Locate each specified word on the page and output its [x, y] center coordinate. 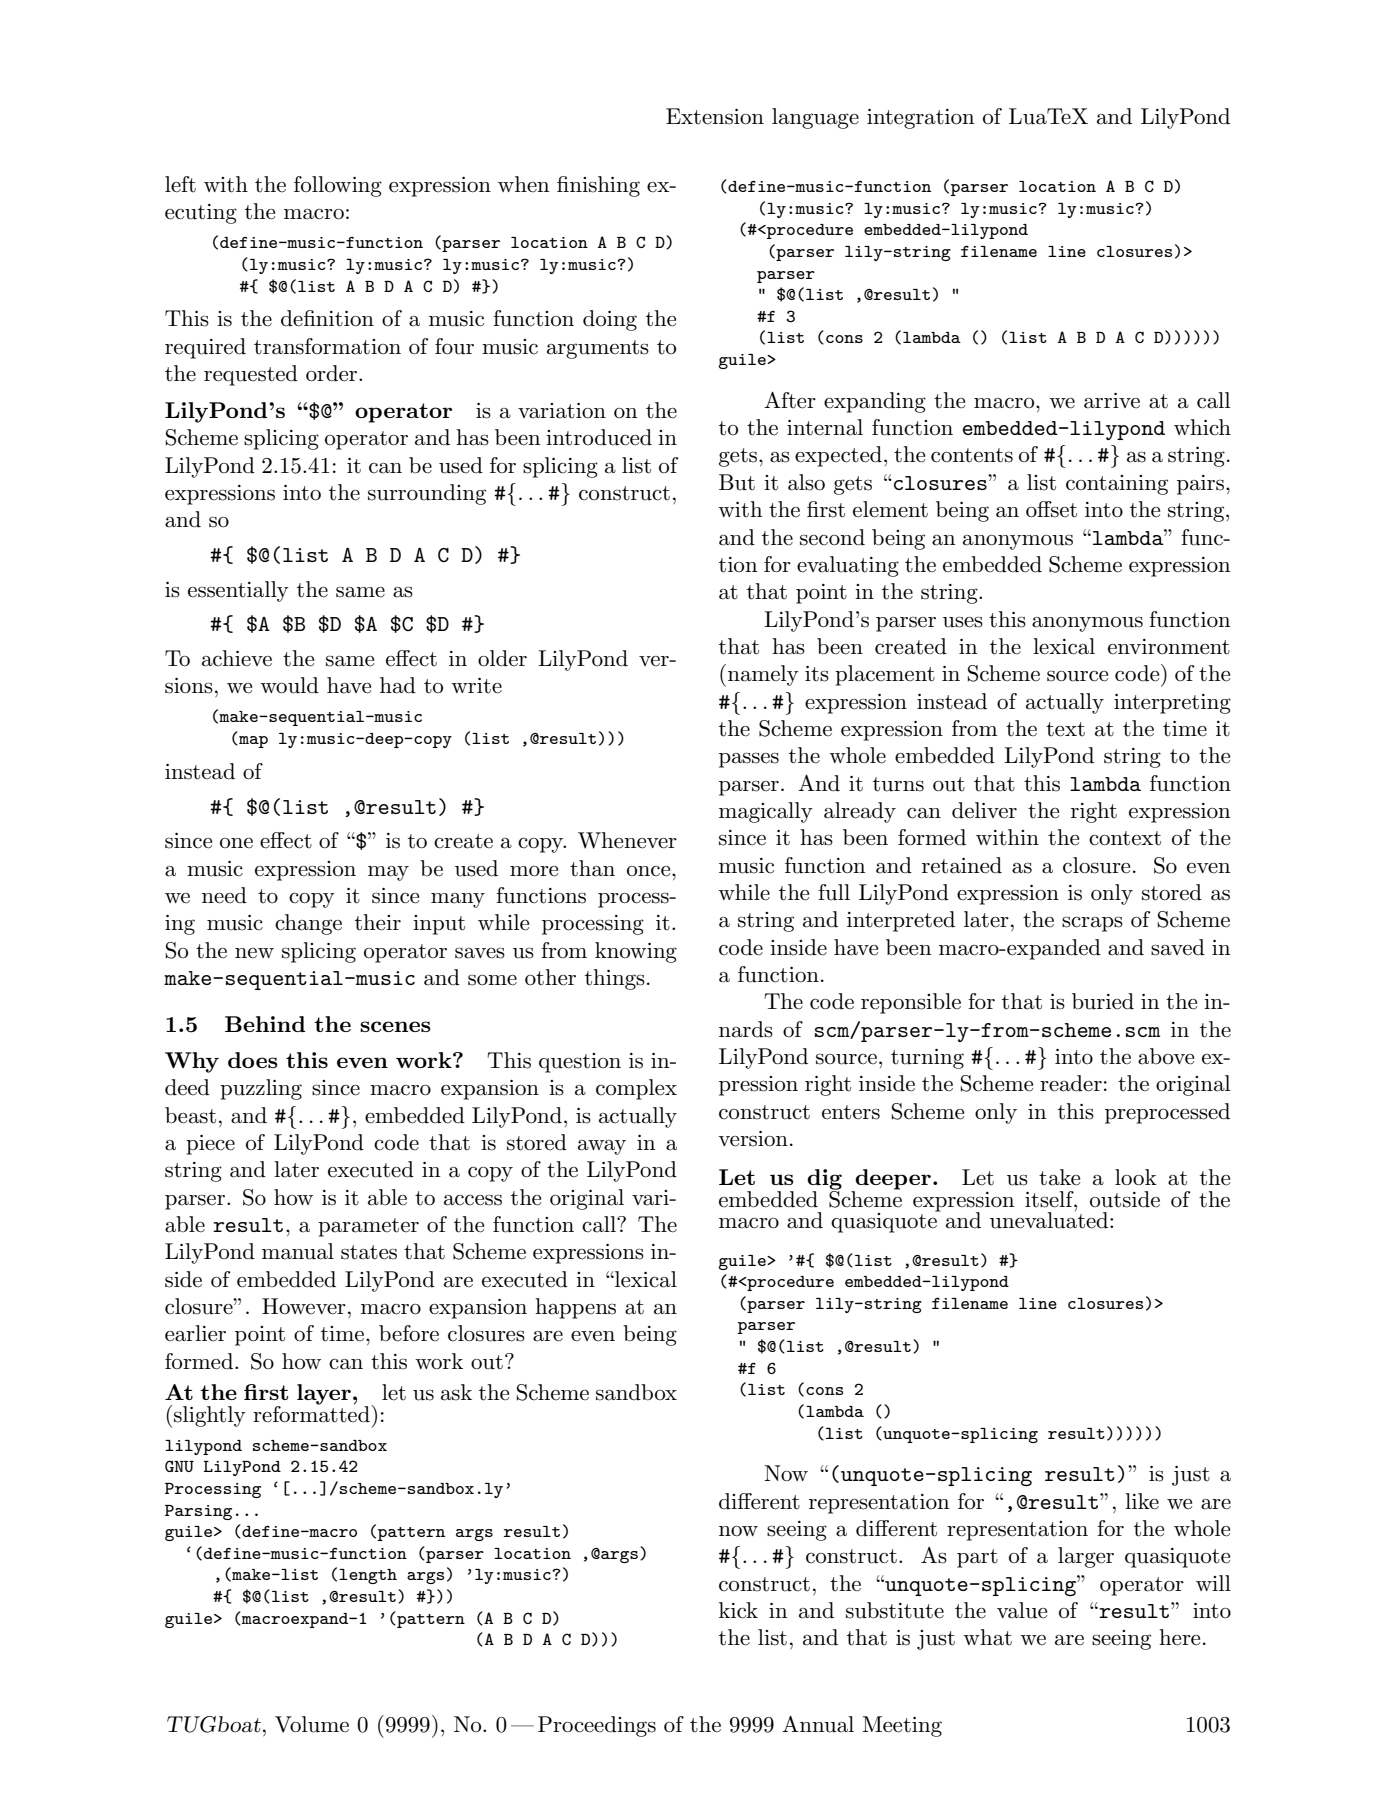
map [252, 742]
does [253, 1060]
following [338, 186]
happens [575, 1308]
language [815, 118]
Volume [312, 1724]
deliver [984, 810]
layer [324, 1394]
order [333, 373]
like [1142, 1501]
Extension [715, 116]
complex [636, 1089]
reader [1071, 1083]
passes [749, 760]
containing [1117, 485]
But [737, 482]
